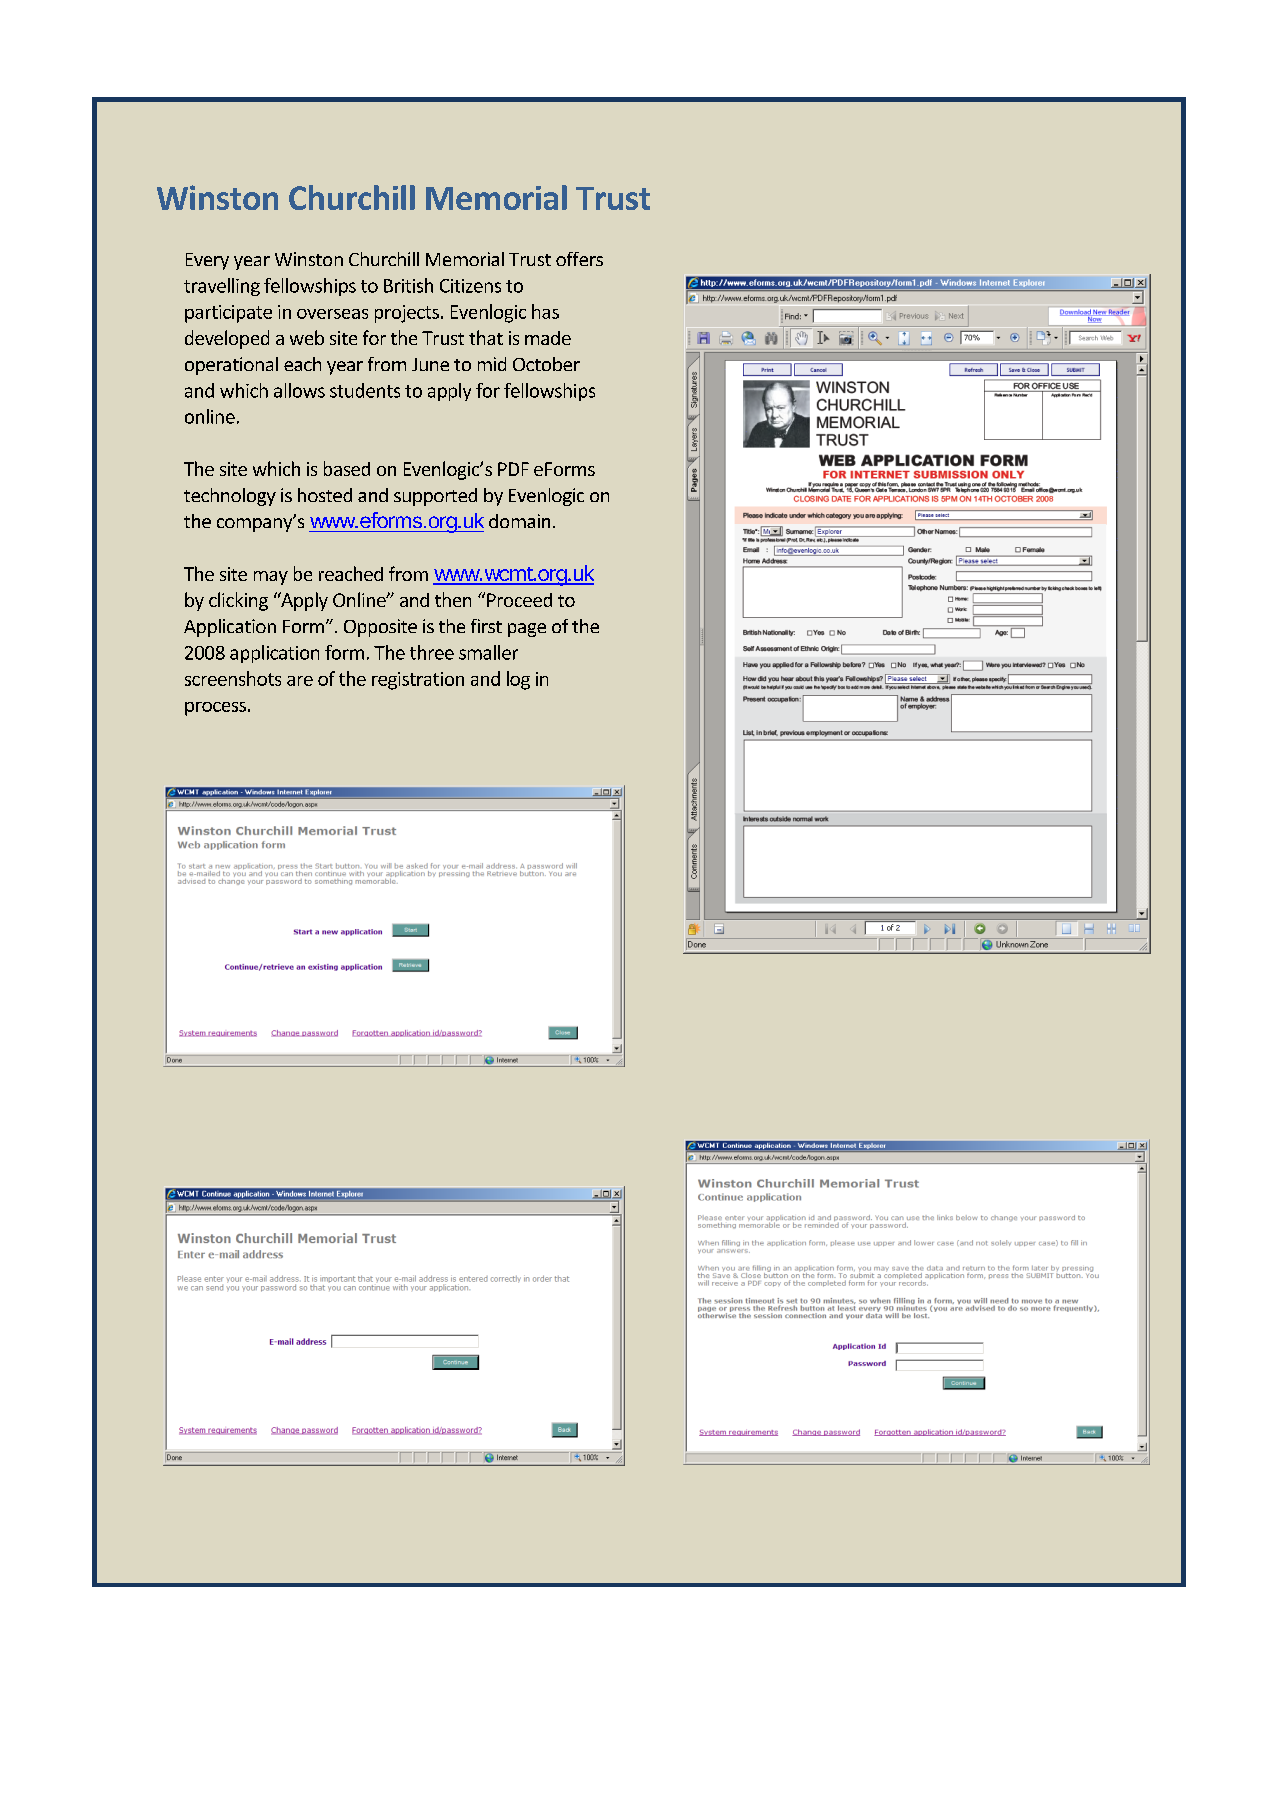  Describe the element at coordinates (408, 285) in the document. I see `British` at that location.
